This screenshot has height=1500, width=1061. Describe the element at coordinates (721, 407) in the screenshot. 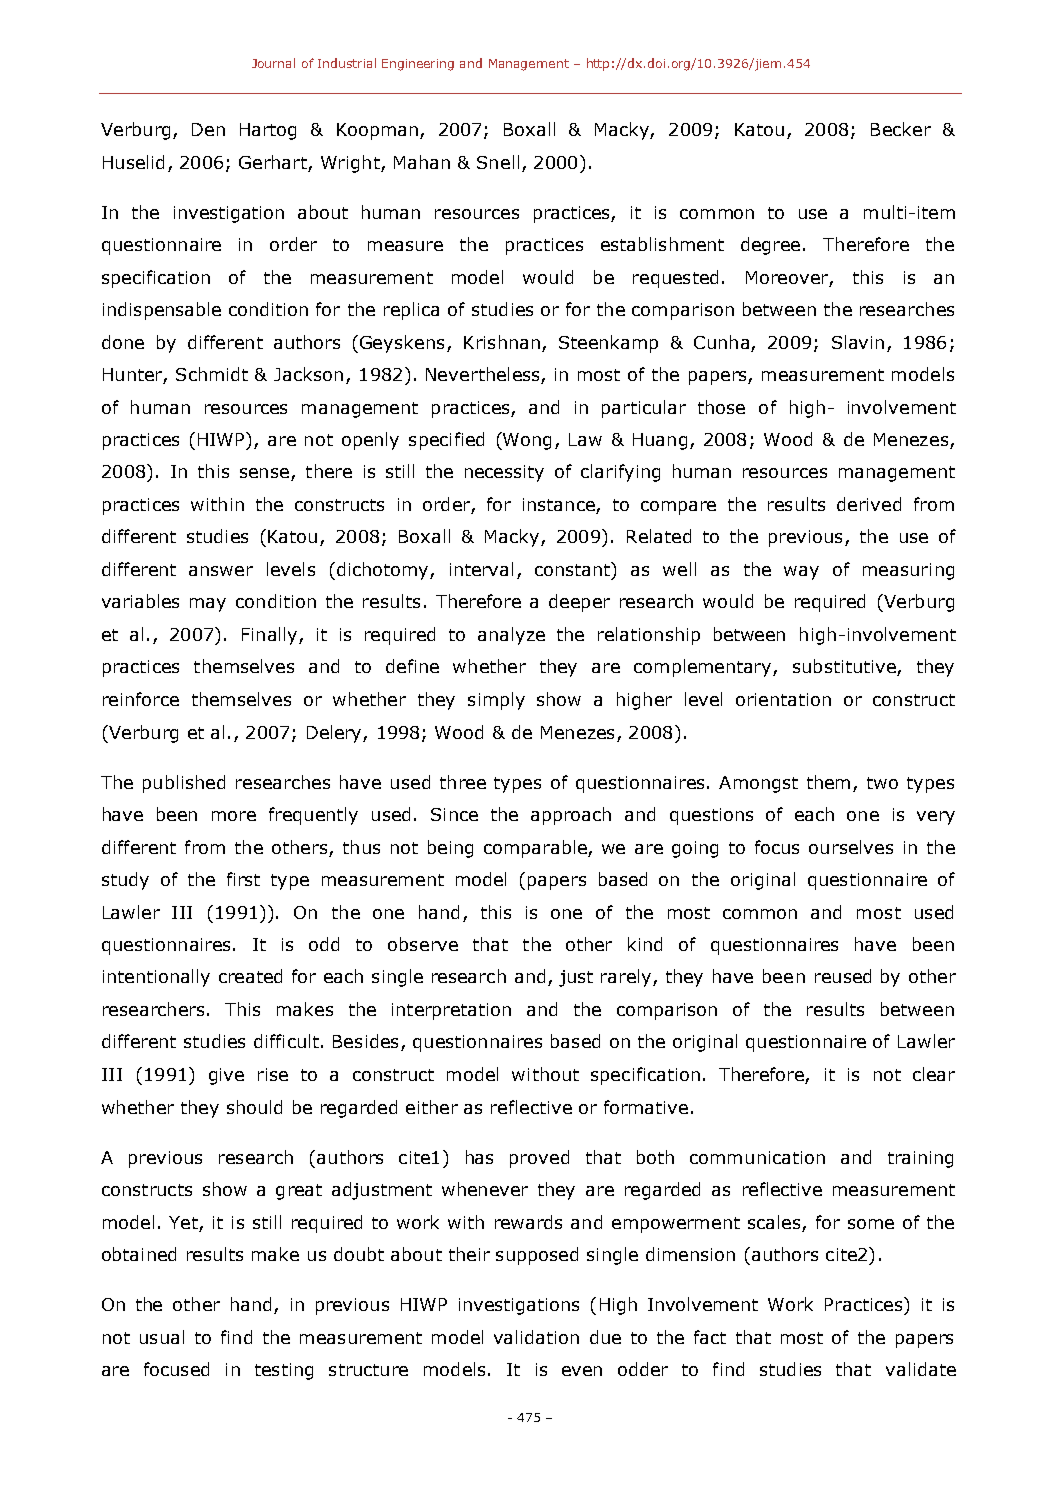

I see `those` at that location.
